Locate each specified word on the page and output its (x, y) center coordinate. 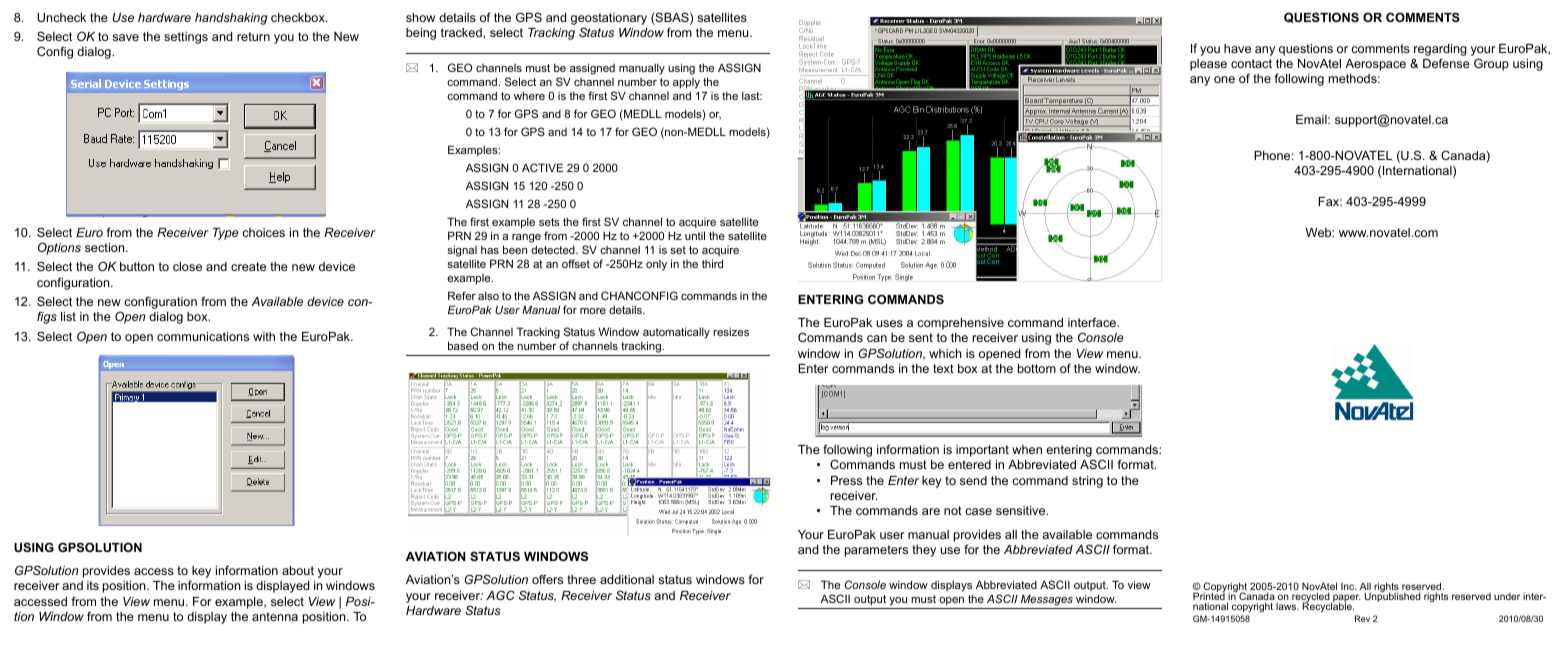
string (1087, 482)
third (712, 263)
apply (686, 85)
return (253, 36)
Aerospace (1375, 65)
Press (846, 480)
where (529, 95)
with (264, 336)
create (248, 266)
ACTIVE (542, 167)
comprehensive (960, 324)
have (1237, 48)
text (943, 368)
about (298, 570)
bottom (1037, 368)
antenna (275, 616)
